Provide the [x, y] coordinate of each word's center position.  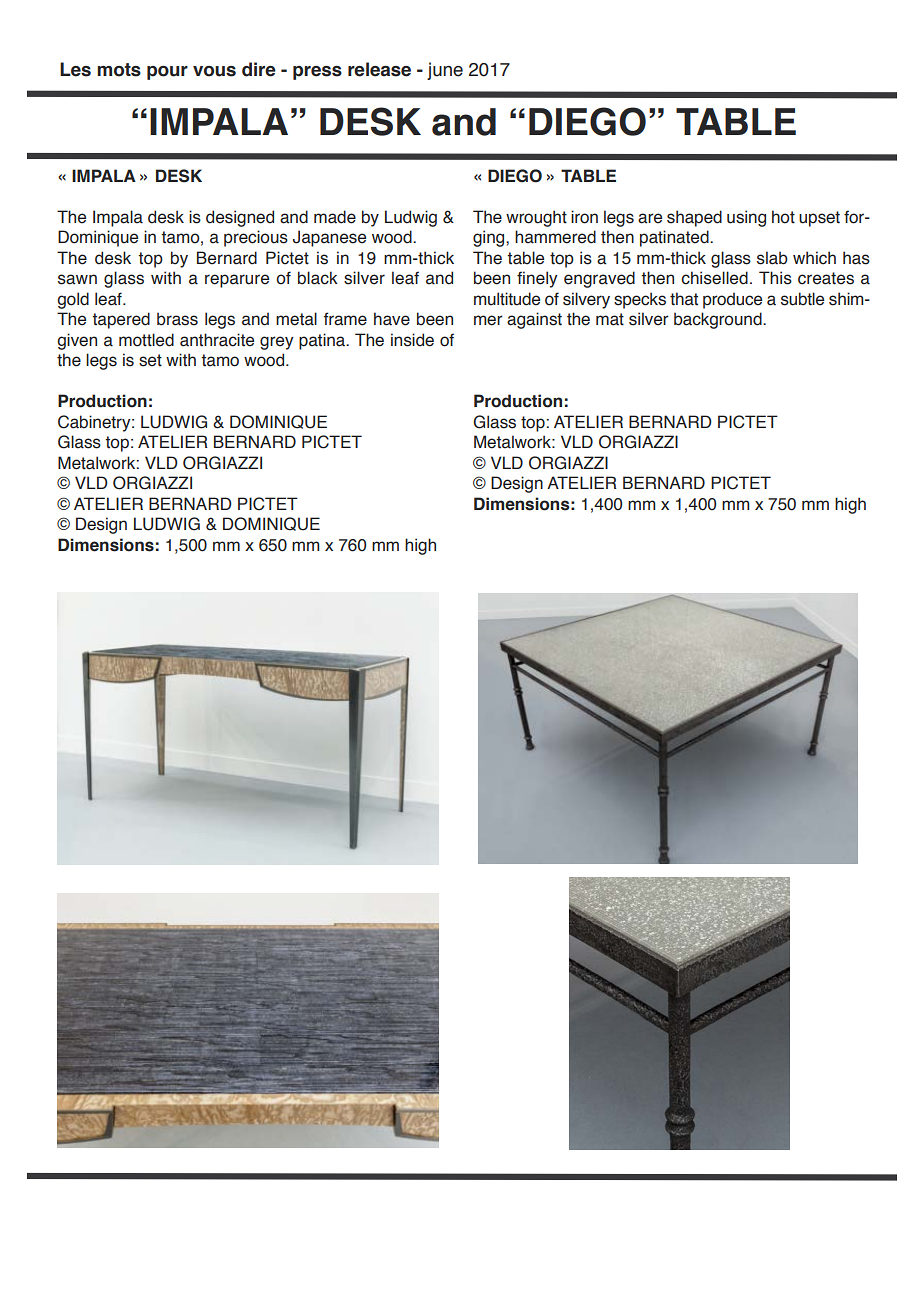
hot [783, 217]
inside [412, 340]
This [775, 278]
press [317, 73]
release [379, 69]
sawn [77, 279]
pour [167, 73]
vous [214, 71]
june [445, 71]
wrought [536, 218]
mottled [146, 340]
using [746, 218]
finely [537, 279]
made [335, 217]
